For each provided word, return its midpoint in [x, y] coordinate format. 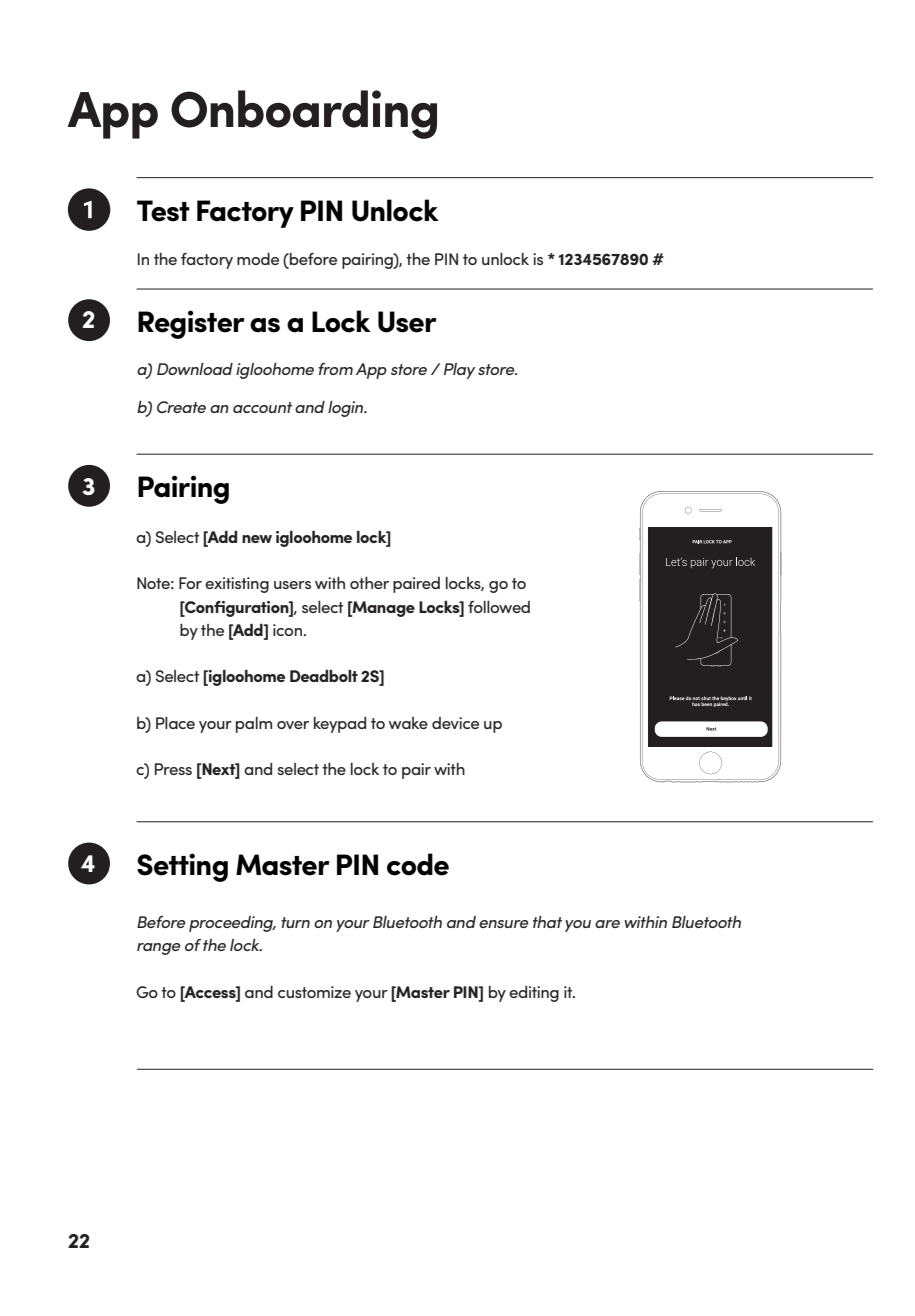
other [369, 583]
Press [173, 769]
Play [459, 371]
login [347, 409]
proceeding [232, 924]
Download [195, 369]
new [257, 539]
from [335, 369]
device [455, 723]
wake [408, 723]
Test [163, 211]
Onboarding [304, 114]
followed [499, 607]
